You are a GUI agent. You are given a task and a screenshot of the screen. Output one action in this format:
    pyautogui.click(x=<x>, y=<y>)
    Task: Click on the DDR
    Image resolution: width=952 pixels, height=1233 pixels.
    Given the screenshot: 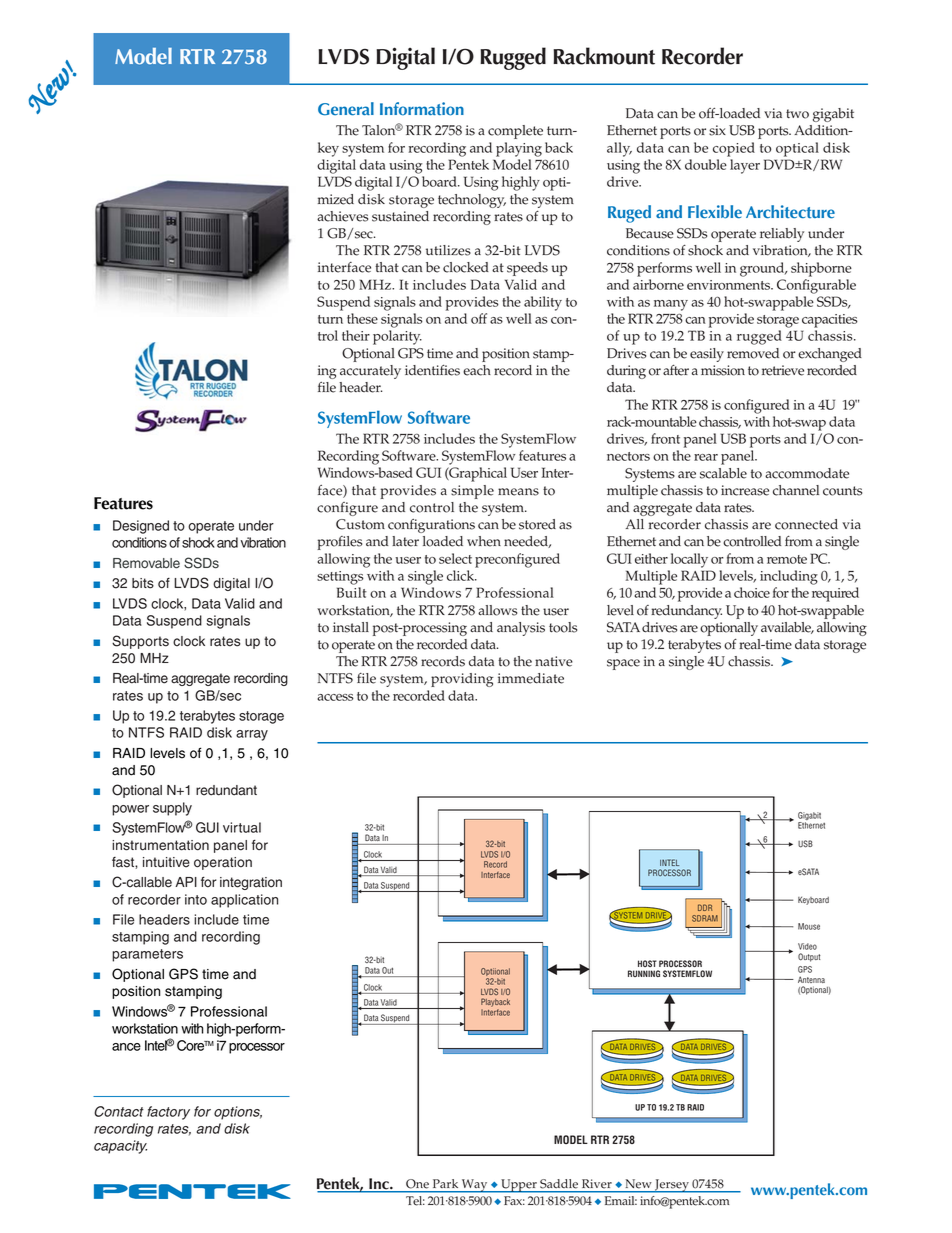 What is the action you would take?
    pyautogui.click(x=705, y=907)
